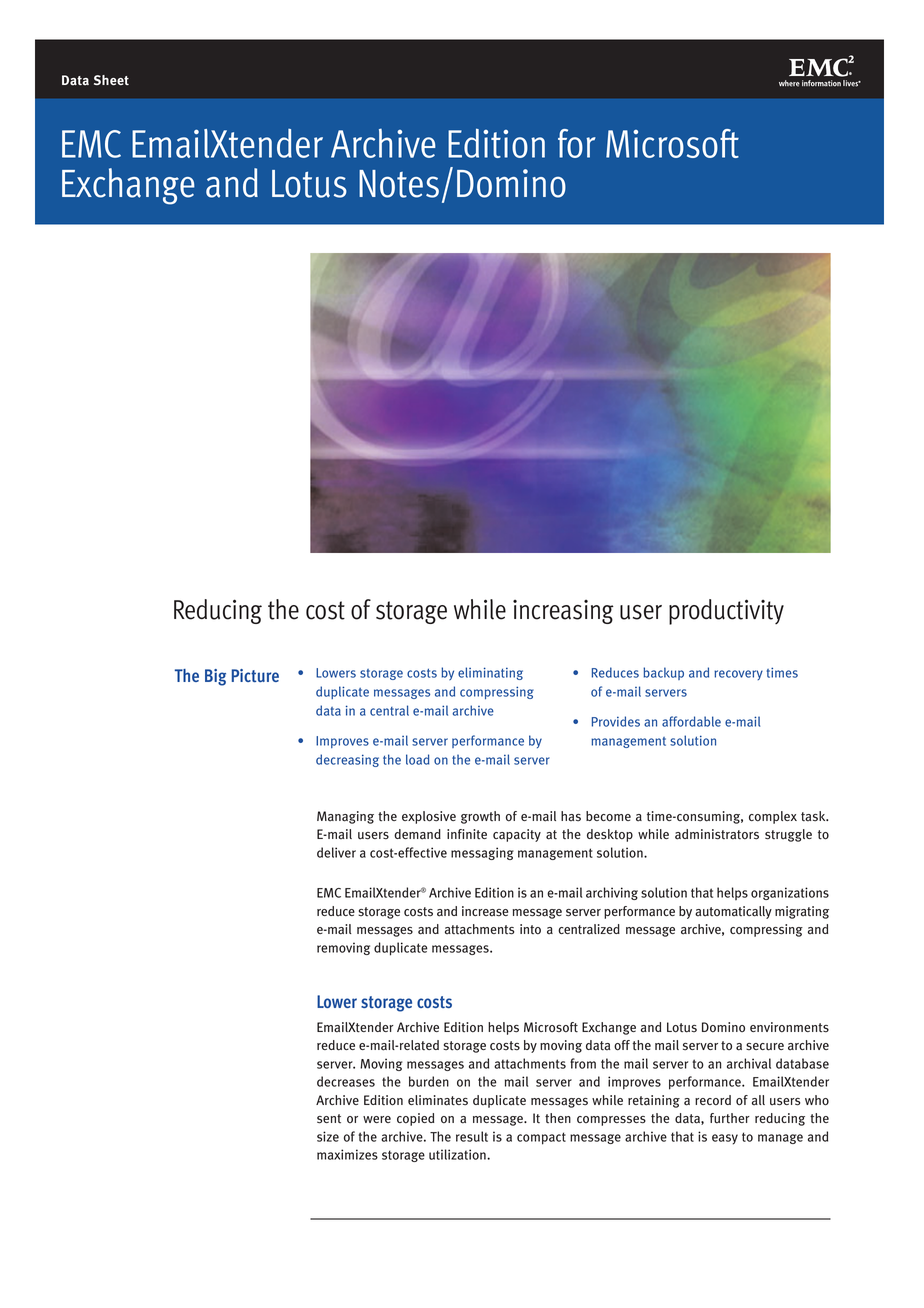 This screenshot has width=924, height=1308. Describe the element at coordinates (336, 852) in the screenshot. I see `deliver` at that location.
